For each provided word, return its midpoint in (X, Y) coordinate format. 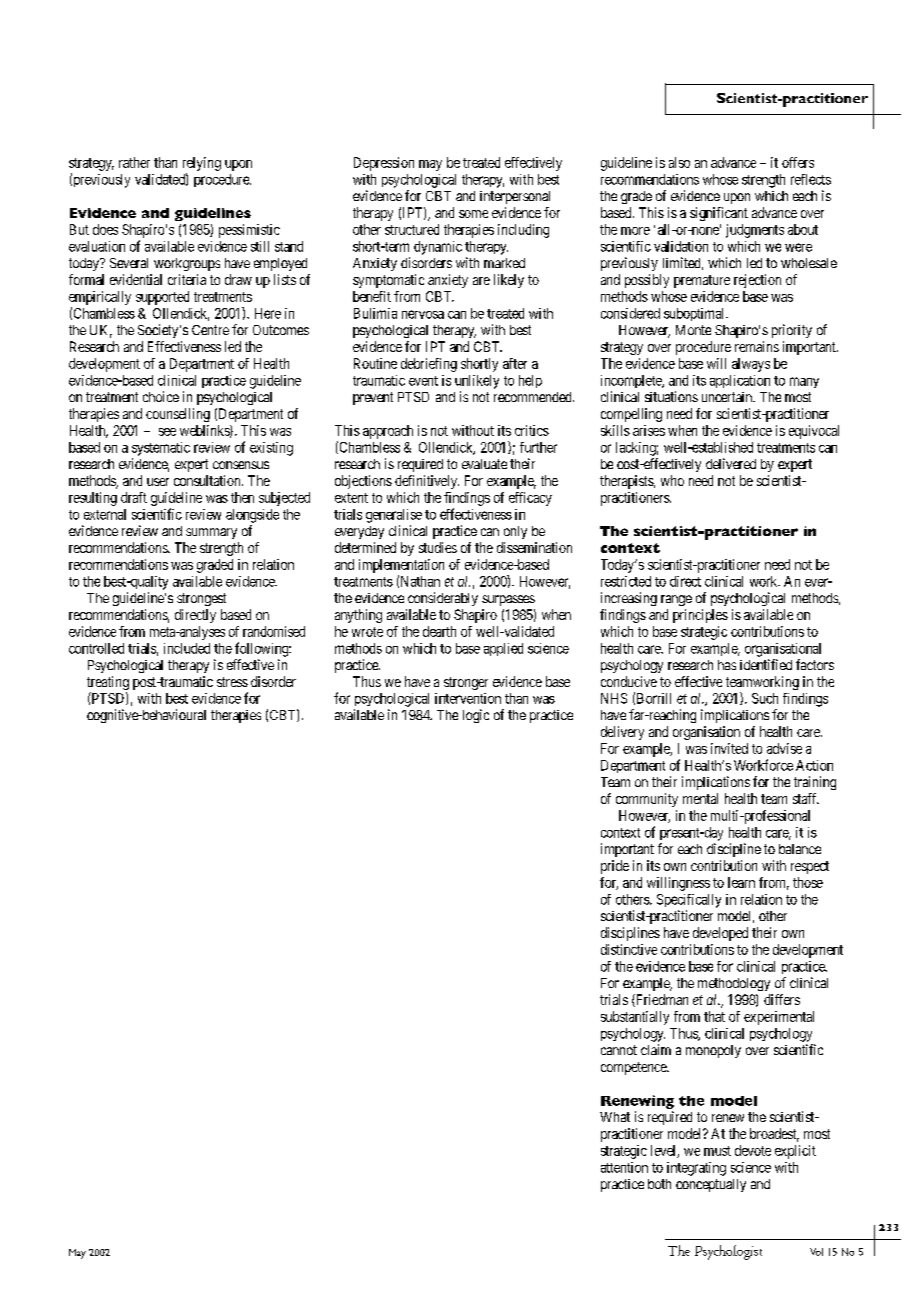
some (473, 214)
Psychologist (728, 1252)
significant (719, 214)
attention (624, 1167)
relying (202, 164)
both (659, 1184)
